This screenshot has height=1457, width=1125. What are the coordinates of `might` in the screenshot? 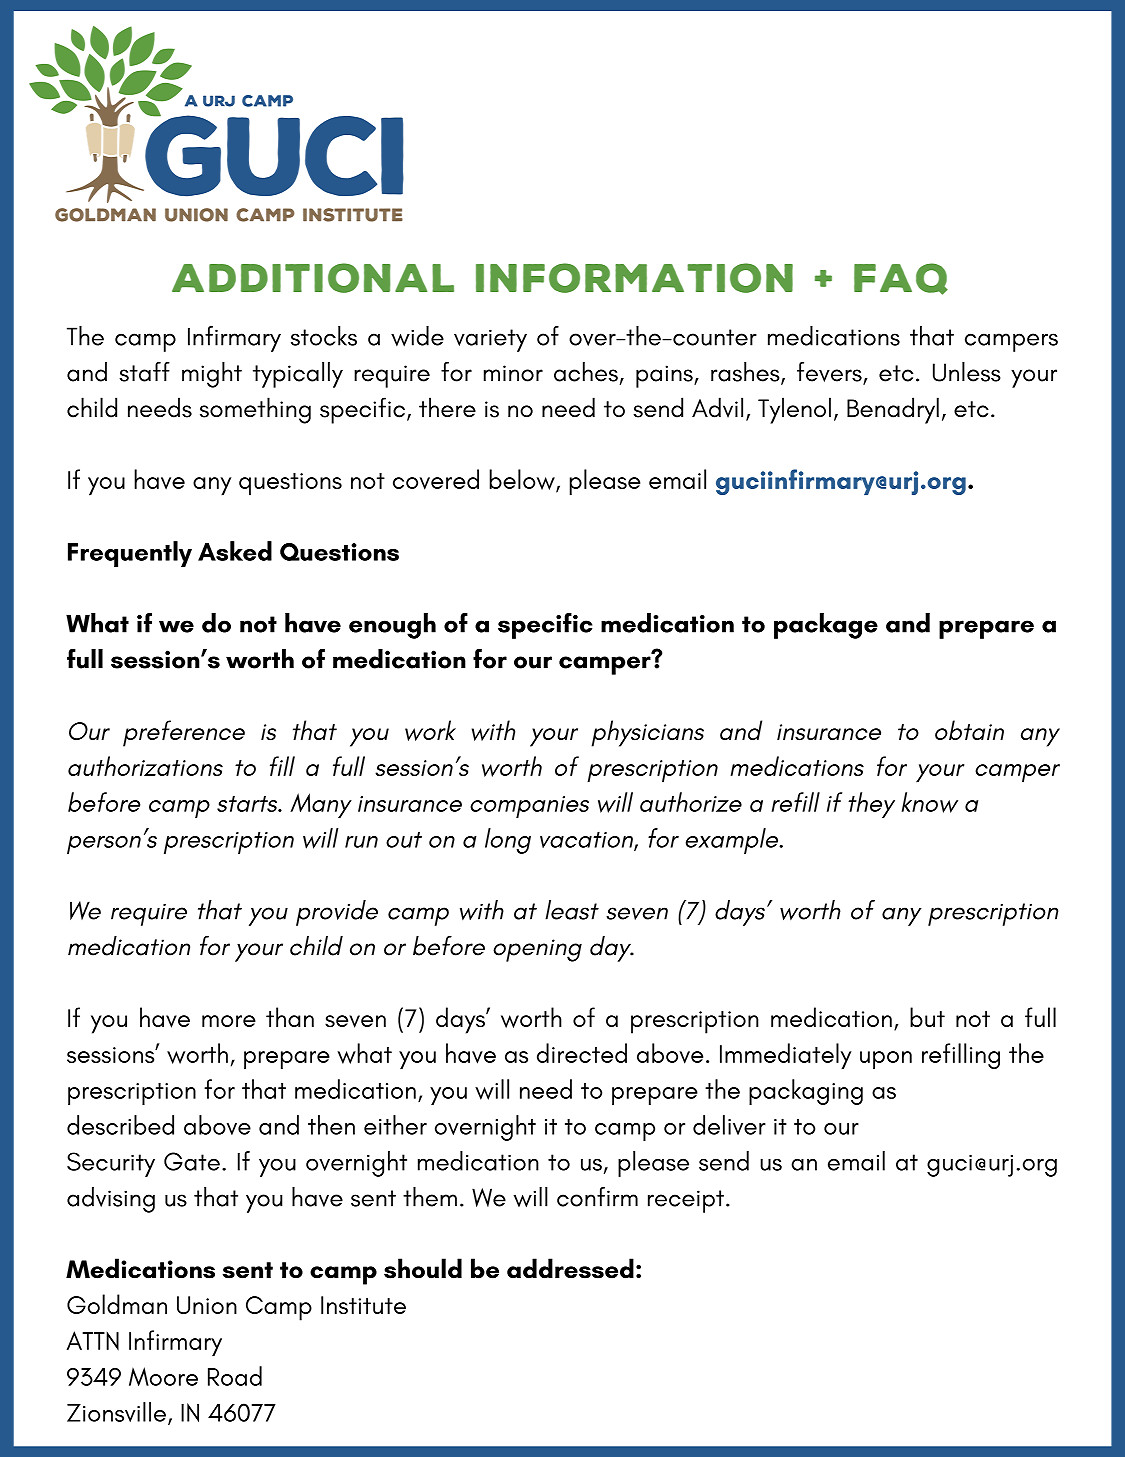 It's located at (212, 375).
